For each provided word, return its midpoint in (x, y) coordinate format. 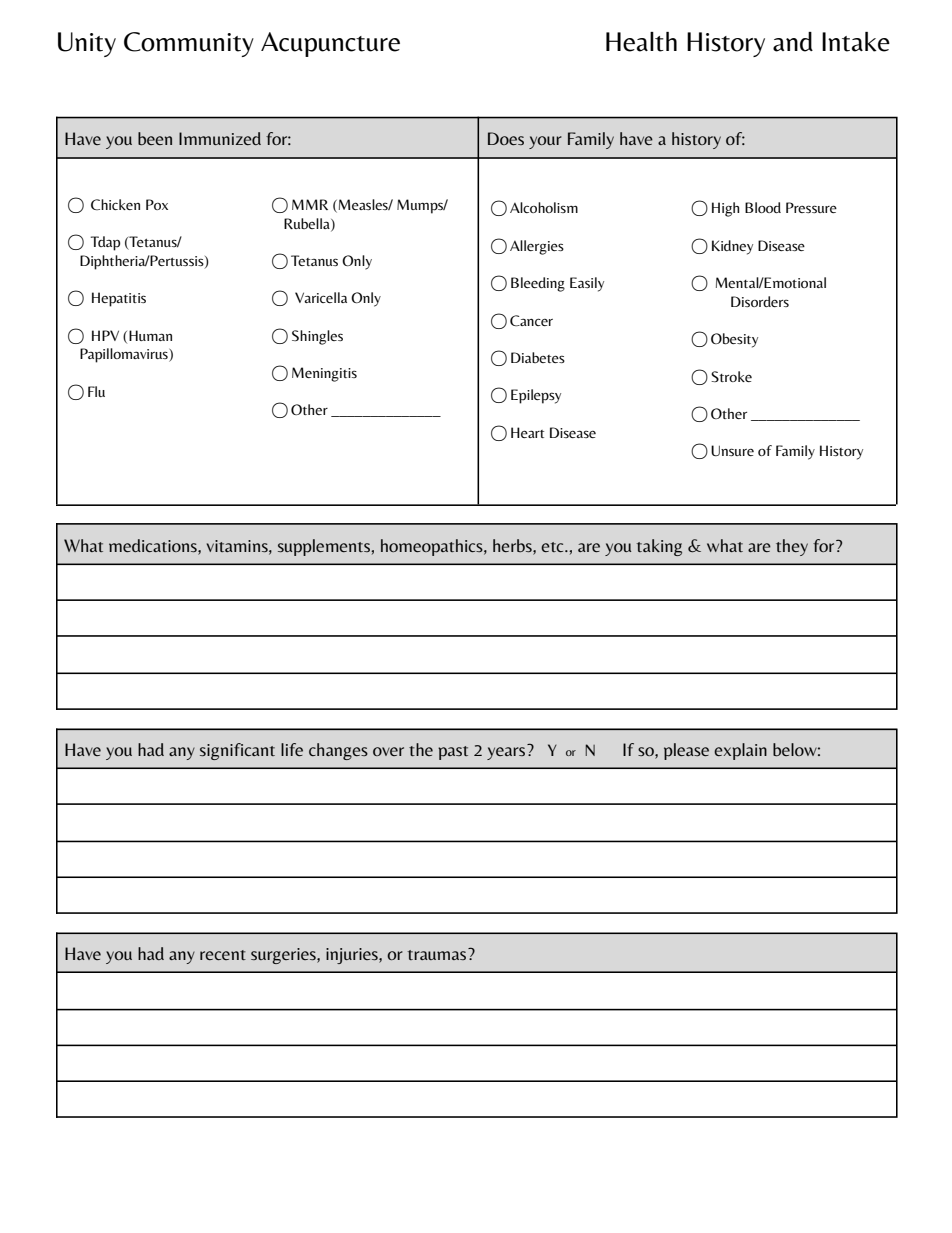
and (793, 42)
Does (506, 138)
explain (740, 751)
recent (223, 955)
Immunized (220, 138)
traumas (436, 955)
